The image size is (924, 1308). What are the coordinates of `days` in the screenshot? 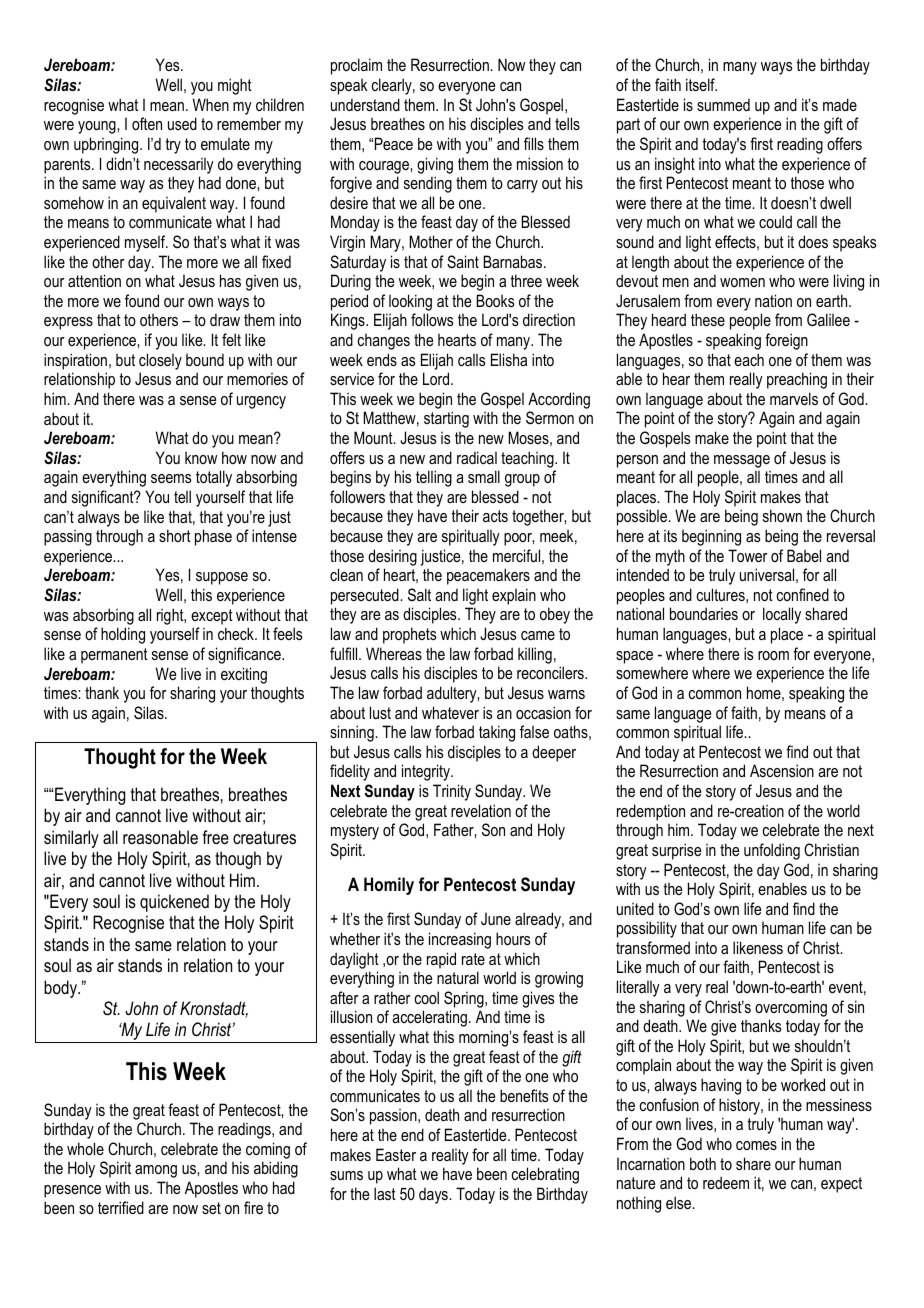 It's located at (434, 1195).
